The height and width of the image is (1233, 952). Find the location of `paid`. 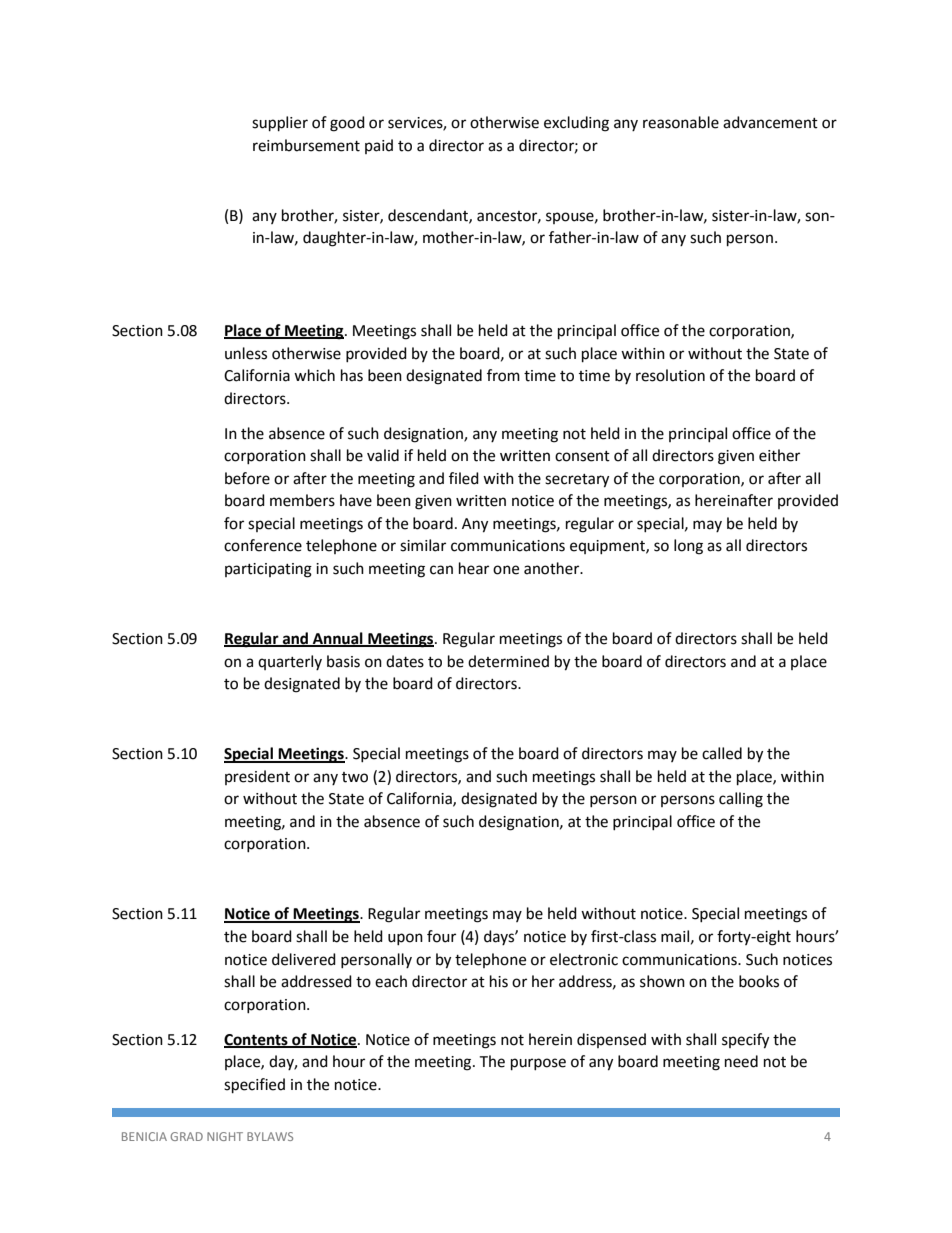

paid is located at coordinates (379, 146).
